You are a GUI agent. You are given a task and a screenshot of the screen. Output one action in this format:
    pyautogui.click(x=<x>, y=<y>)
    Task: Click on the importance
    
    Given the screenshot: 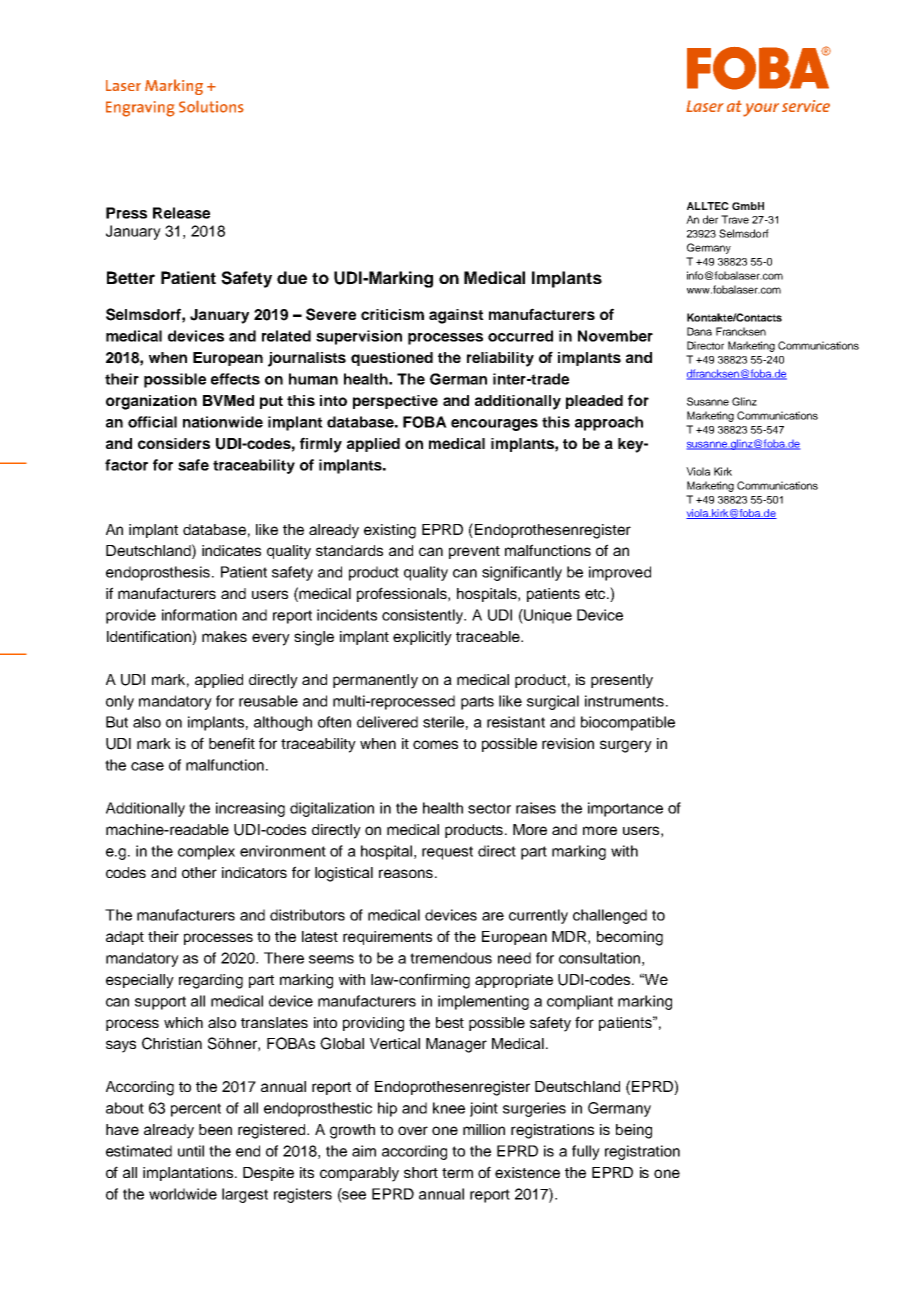 What is the action you would take?
    pyautogui.click(x=625, y=809)
